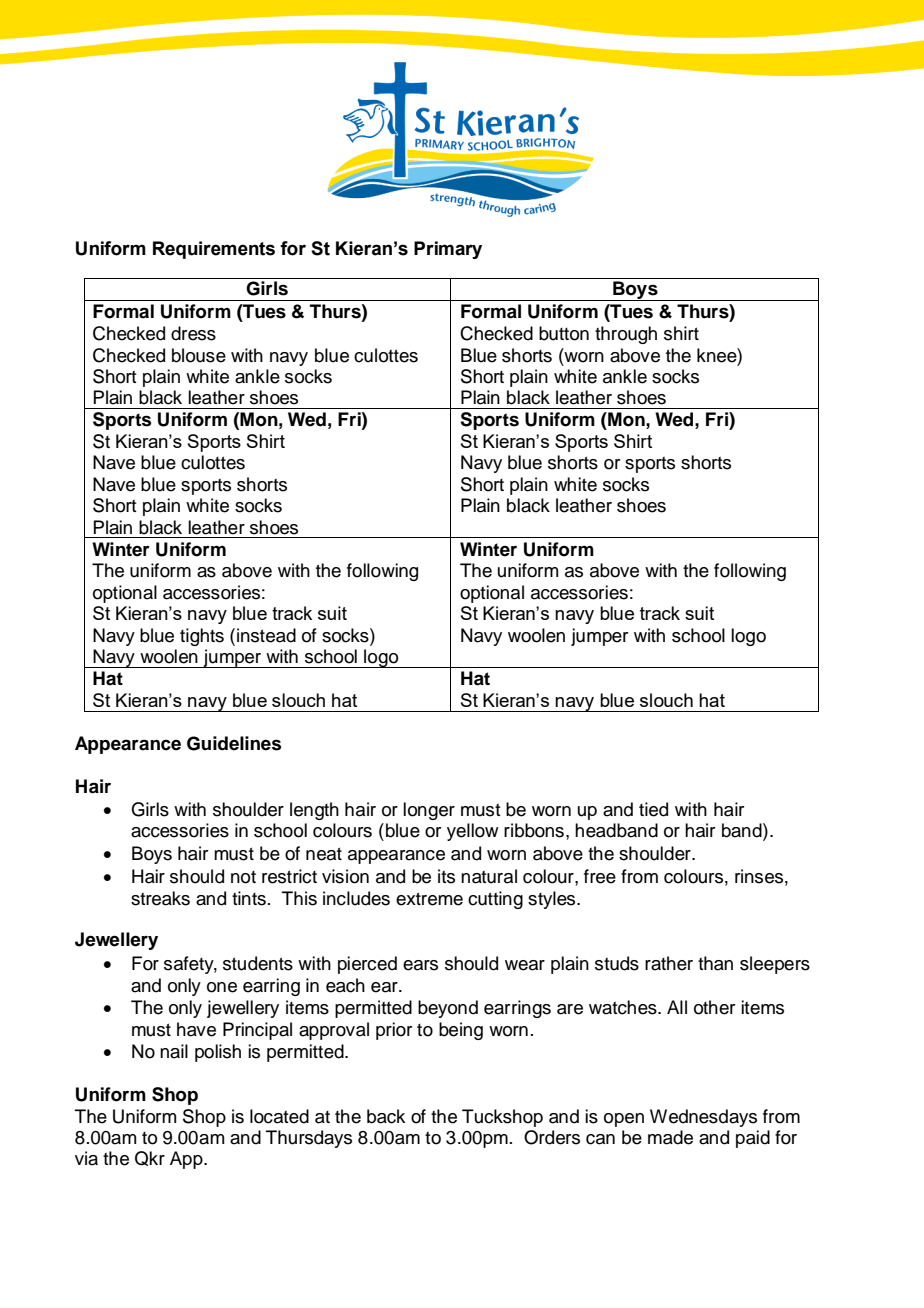 The width and height of the screenshot is (924, 1308). Describe the element at coordinates (600, 876) in the screenshot. I see `free` at that location.
